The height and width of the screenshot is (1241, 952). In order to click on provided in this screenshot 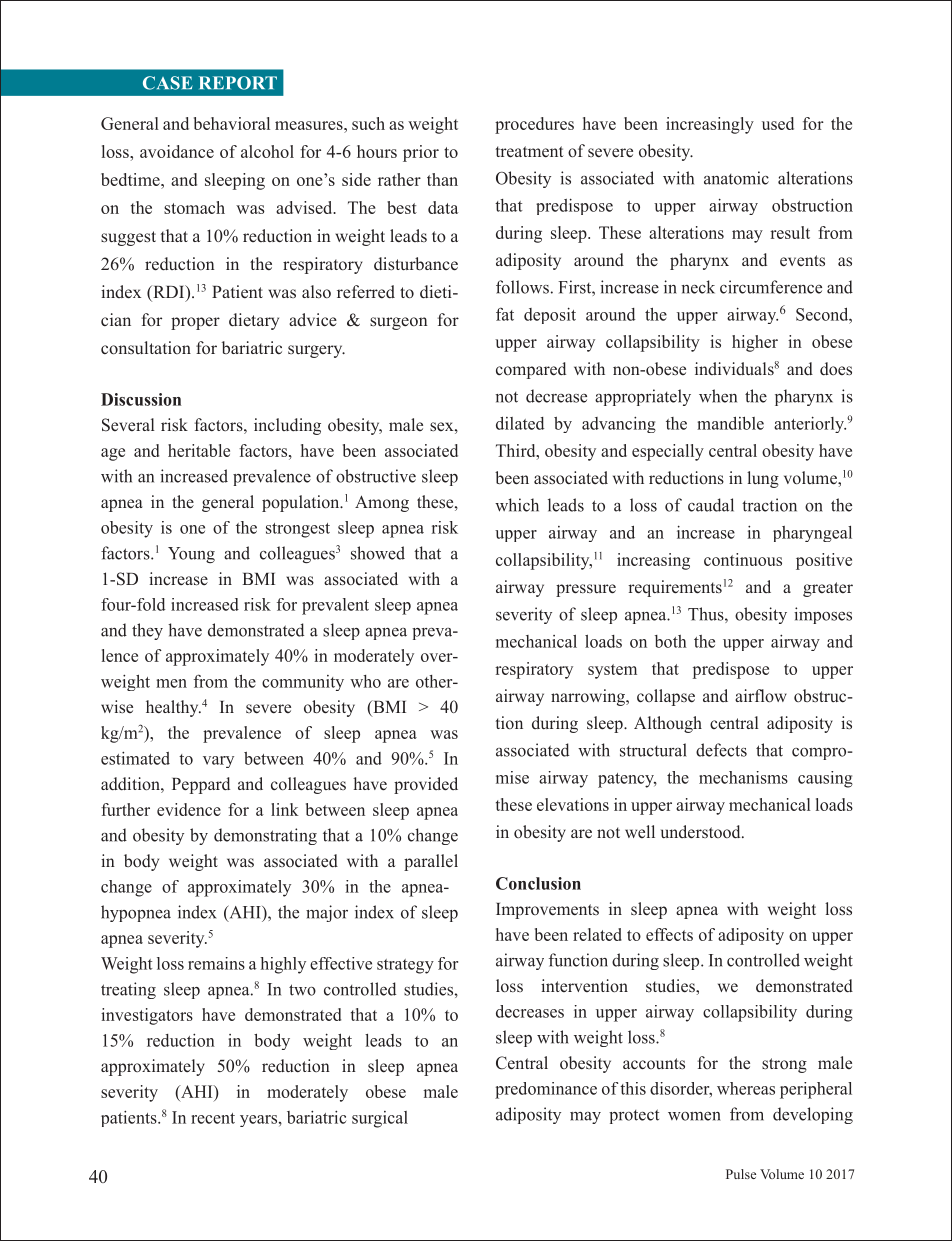, I will do `click(426, 785)`.
